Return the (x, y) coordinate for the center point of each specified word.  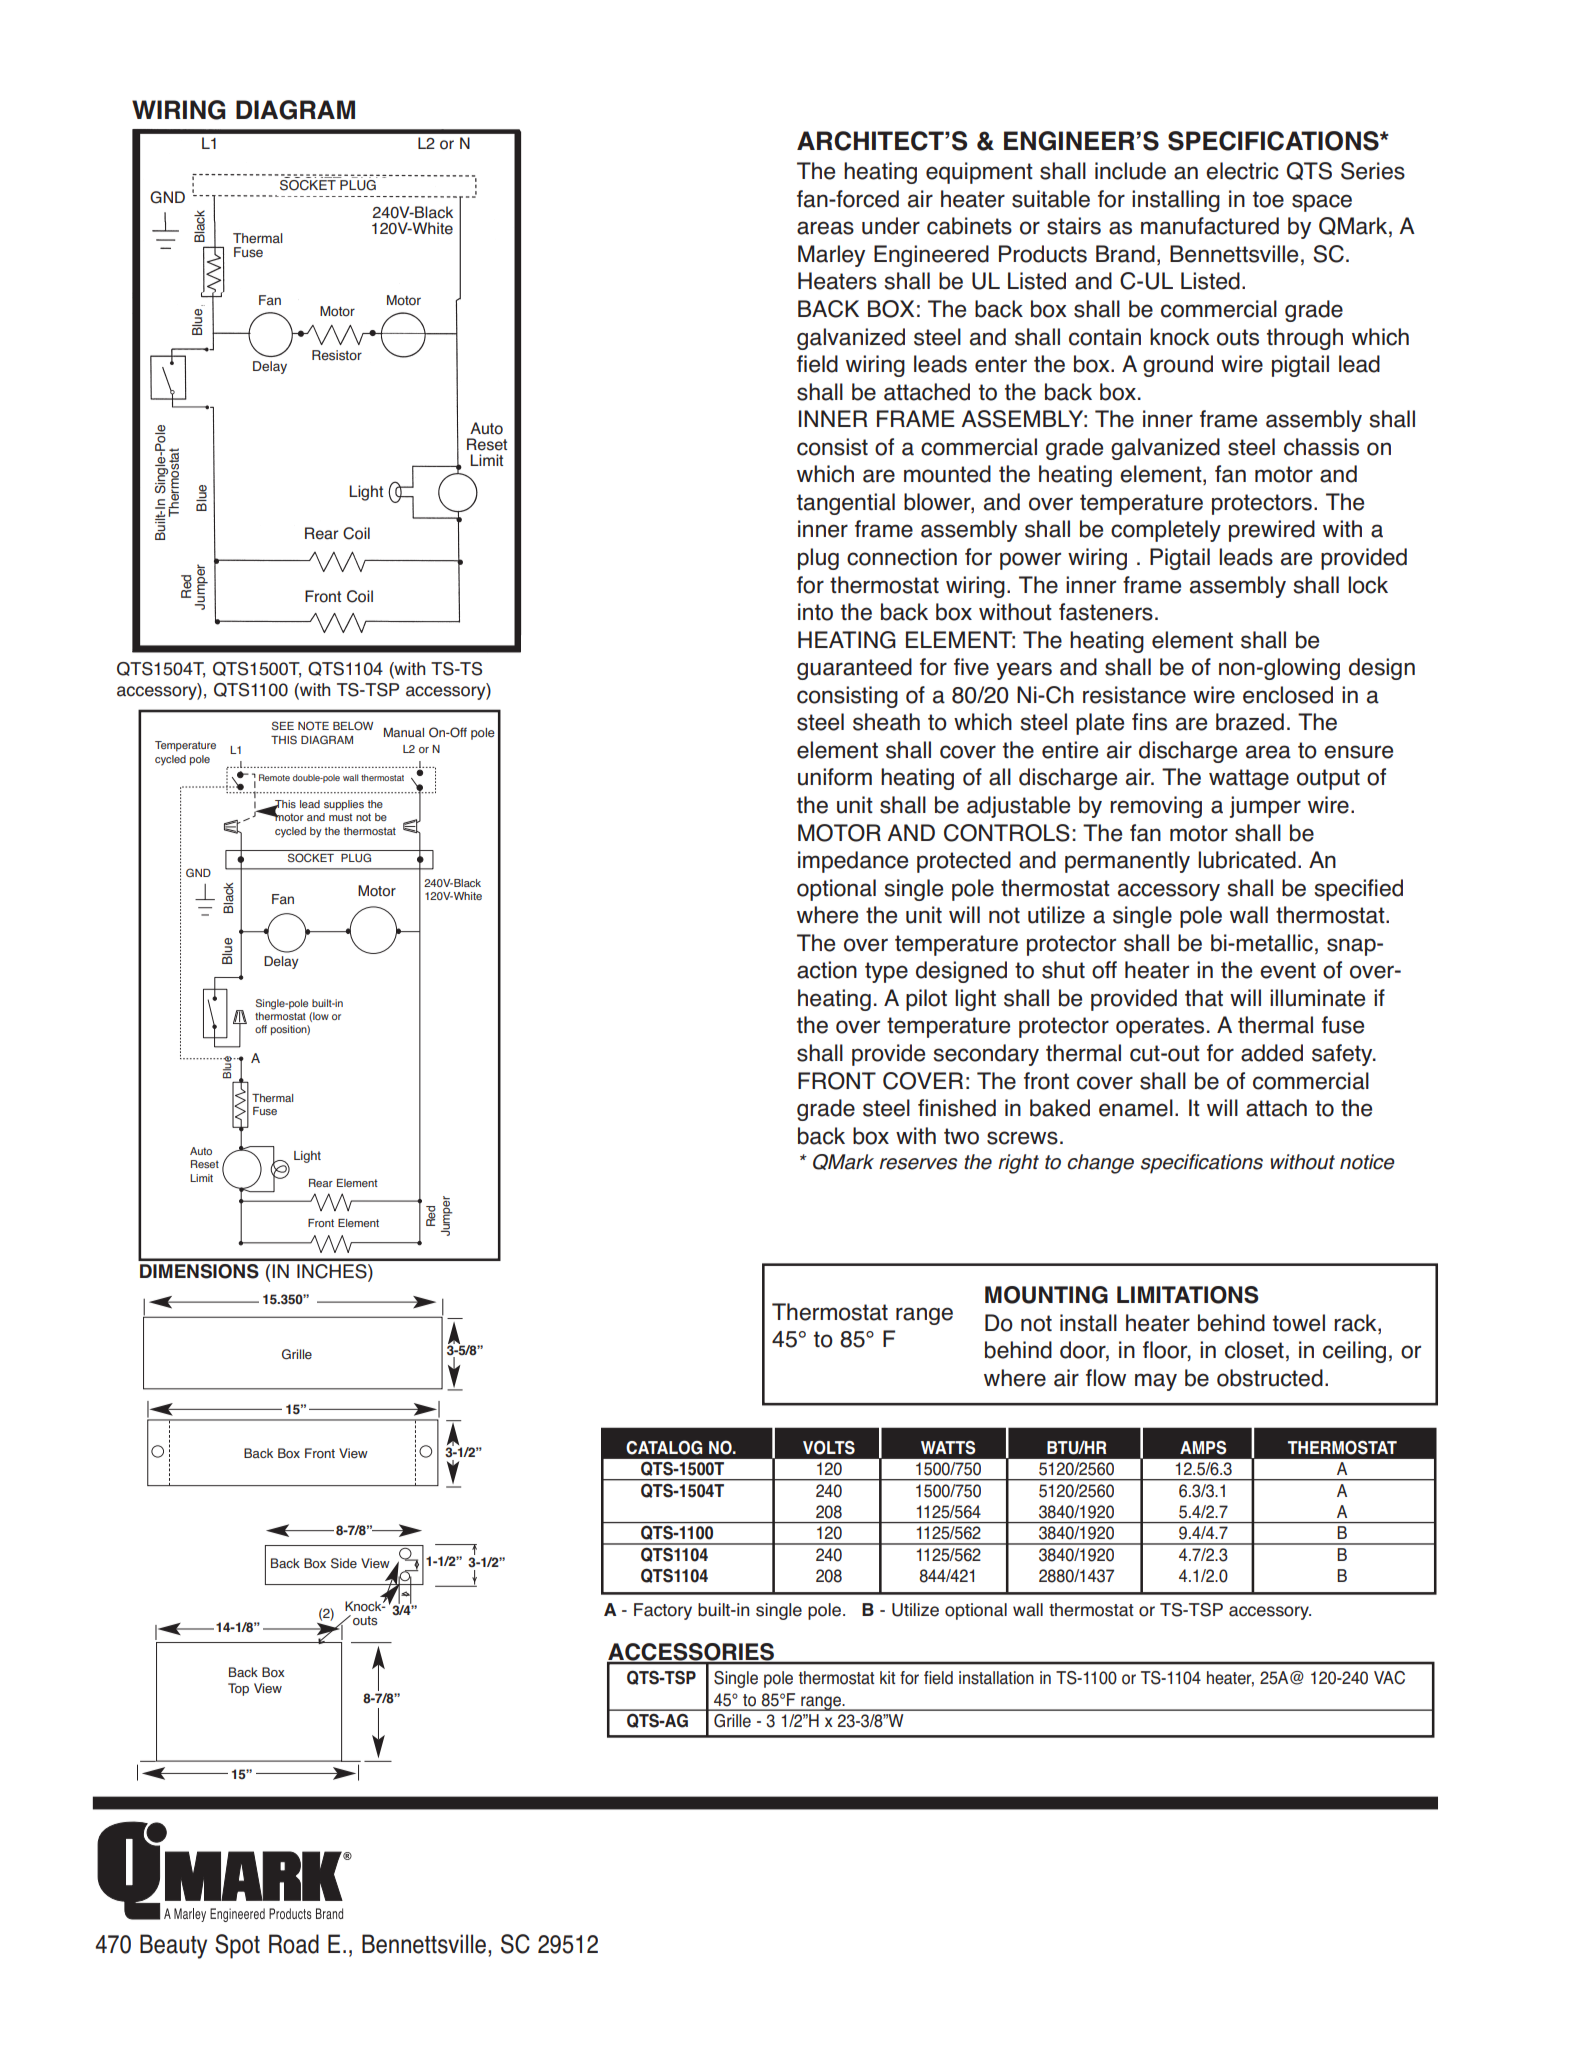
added (1272, 1053)
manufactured (1210, 226)
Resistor (337, 355)
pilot (926, 1000)
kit (887, 1677)
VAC (1389, 1678)
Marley (831, 256)
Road (294, 1944)
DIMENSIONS (199, 1271)
